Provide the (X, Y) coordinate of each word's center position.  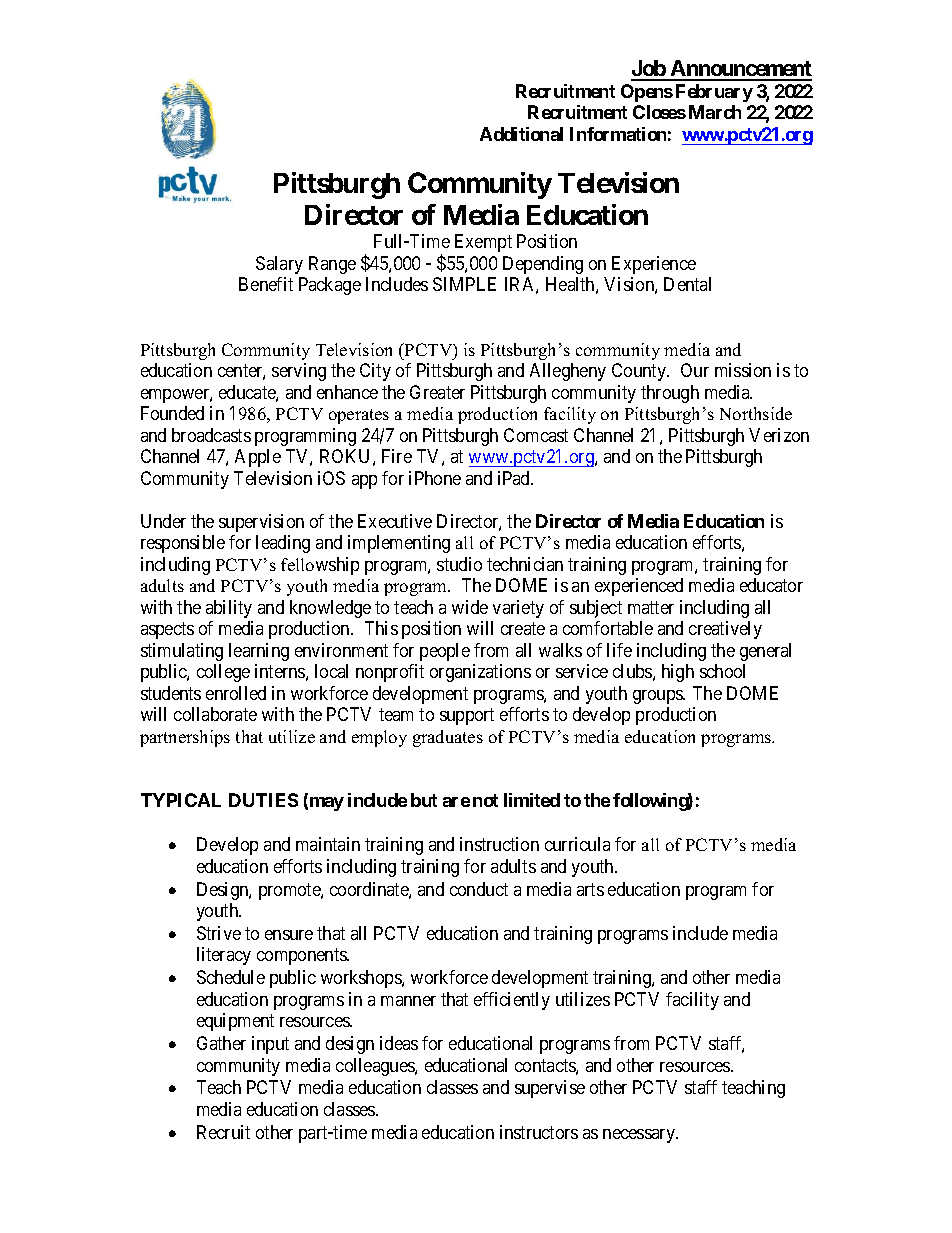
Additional (521, 134)
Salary (279, 265)
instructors (539, 1132)
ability (229, 609)
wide (470, 607)
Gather (221, 1043)
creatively (725, 630)
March (715, 112)
